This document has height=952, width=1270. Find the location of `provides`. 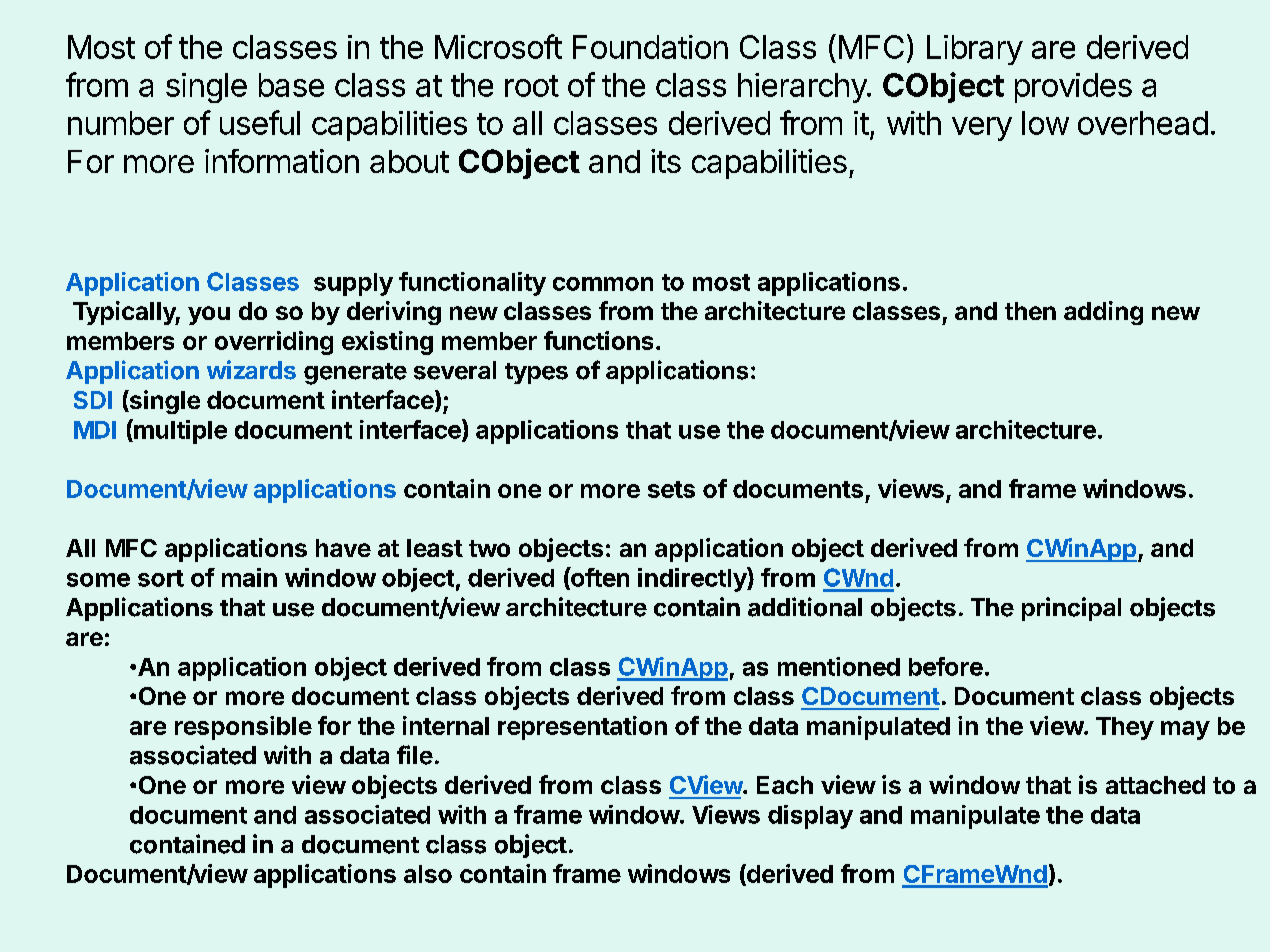

provides is located at coordinates (1073, 88).
